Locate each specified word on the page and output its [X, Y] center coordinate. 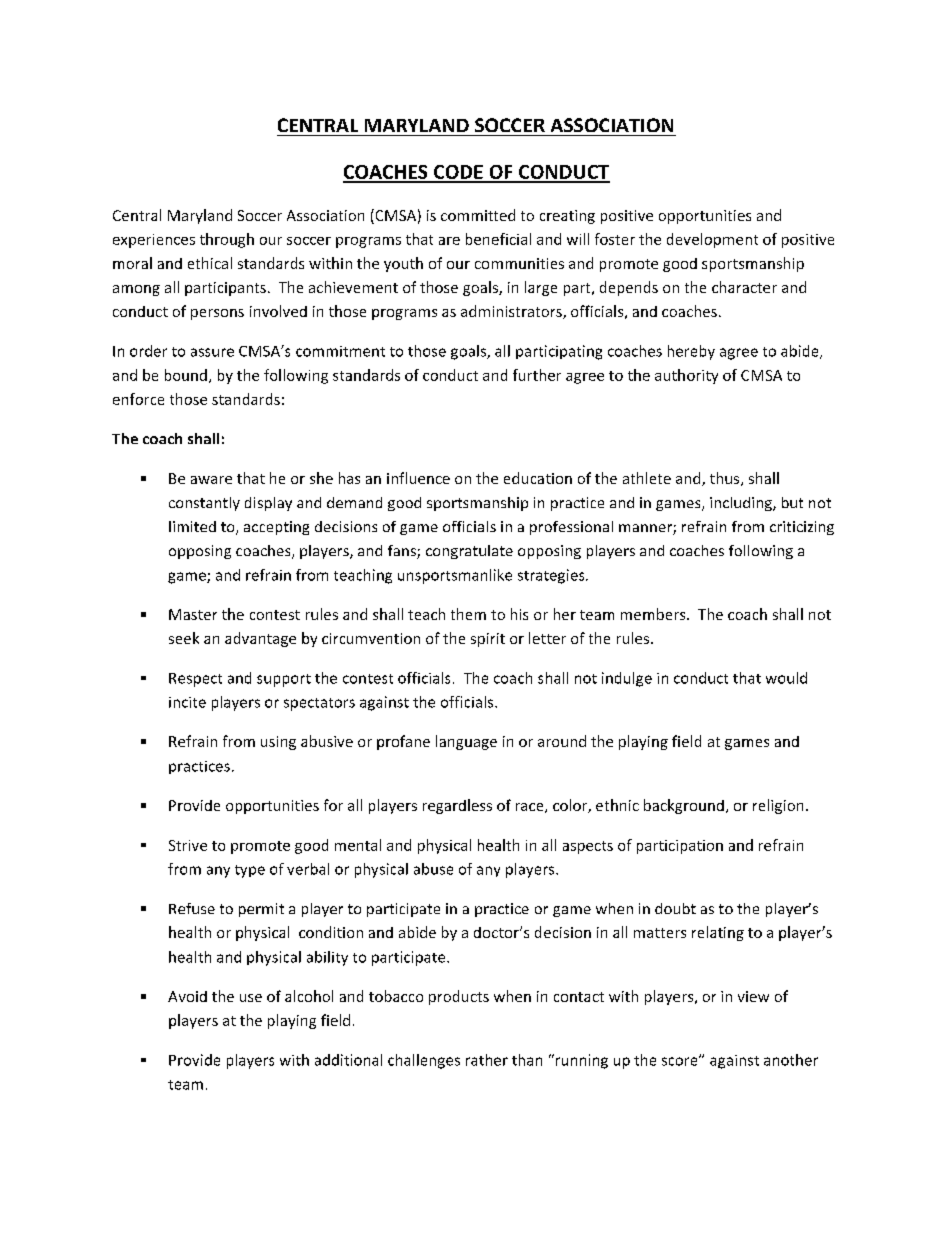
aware [211, 480]
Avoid [187, 996]
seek [184, 638]
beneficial [498, 239]
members [654, 614]
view [753, 996]
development [712, 240]
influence [418, 478]
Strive [188, 845]
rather [487, 1060]
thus [726, 479]
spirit [488, 640]
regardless [457, 806]
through [227, 240]
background [684, 806]
